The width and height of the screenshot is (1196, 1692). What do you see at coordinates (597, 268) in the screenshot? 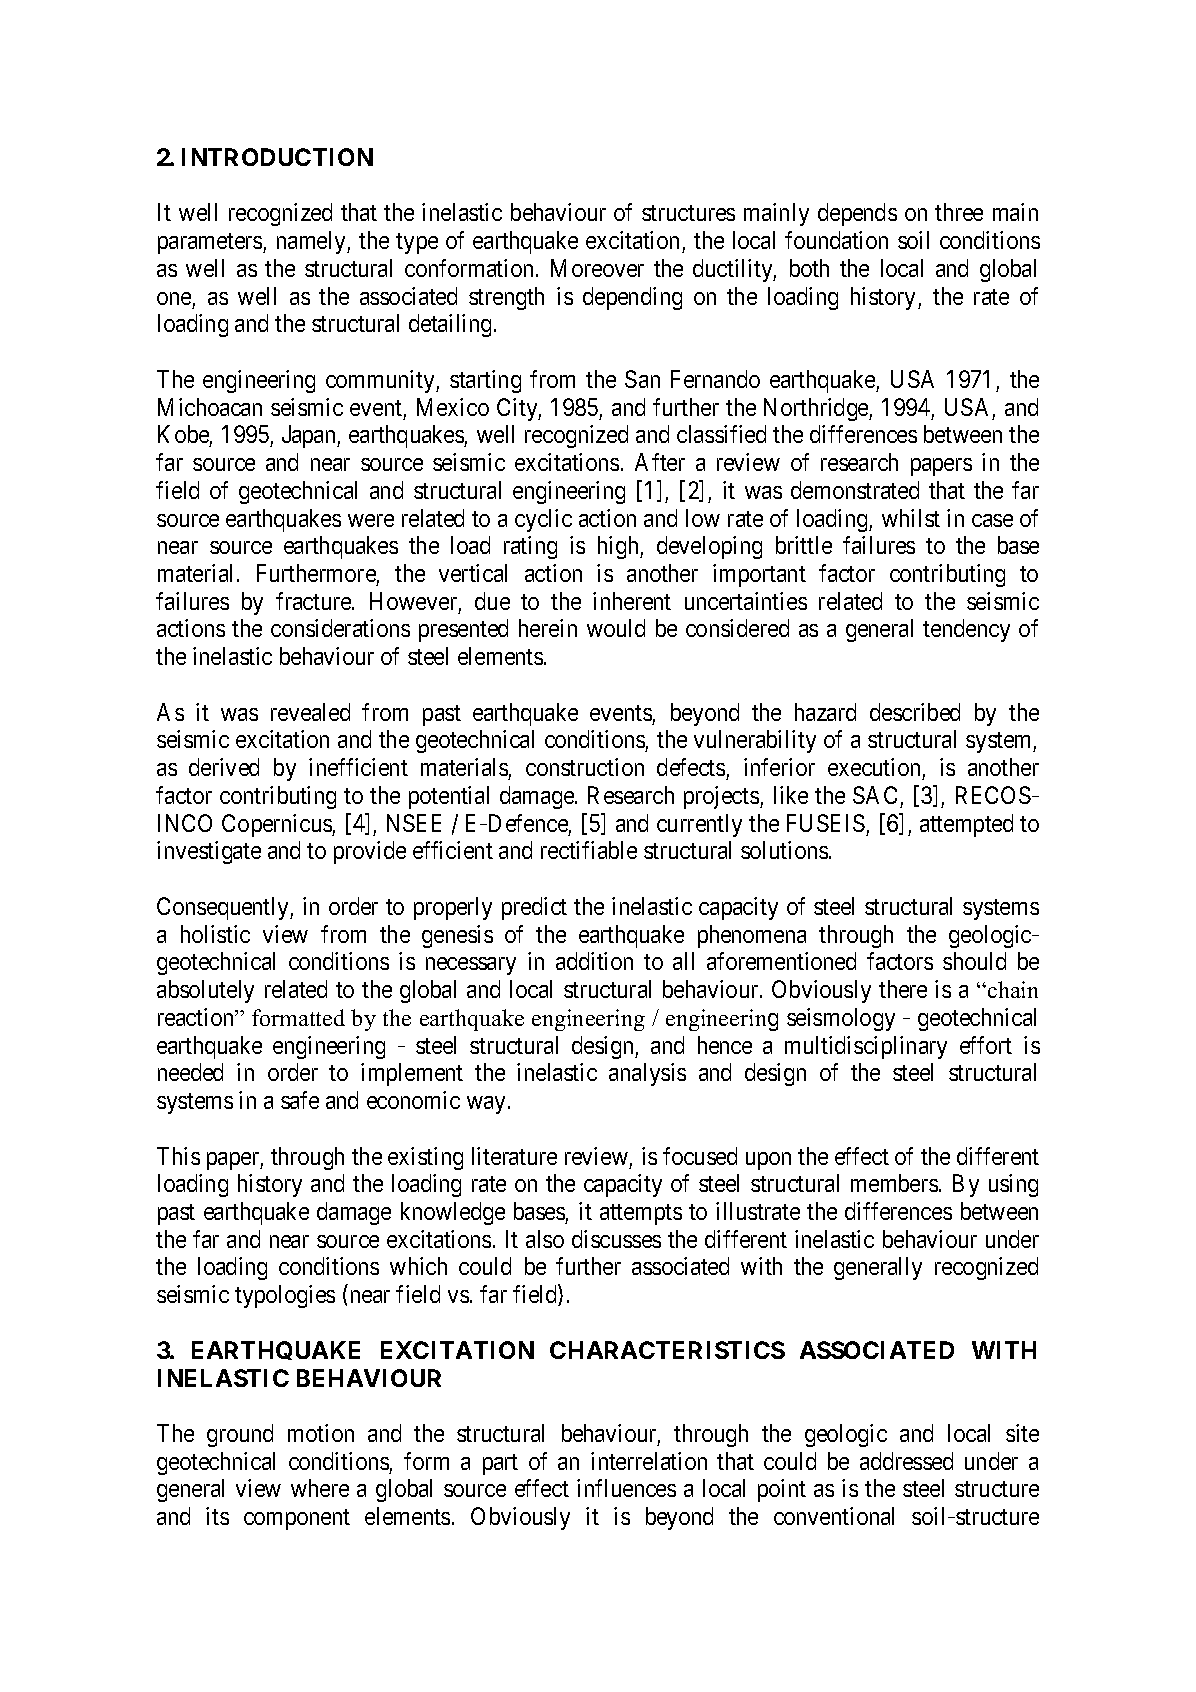
I see `Moreover` at bounding box center [597, 268].
